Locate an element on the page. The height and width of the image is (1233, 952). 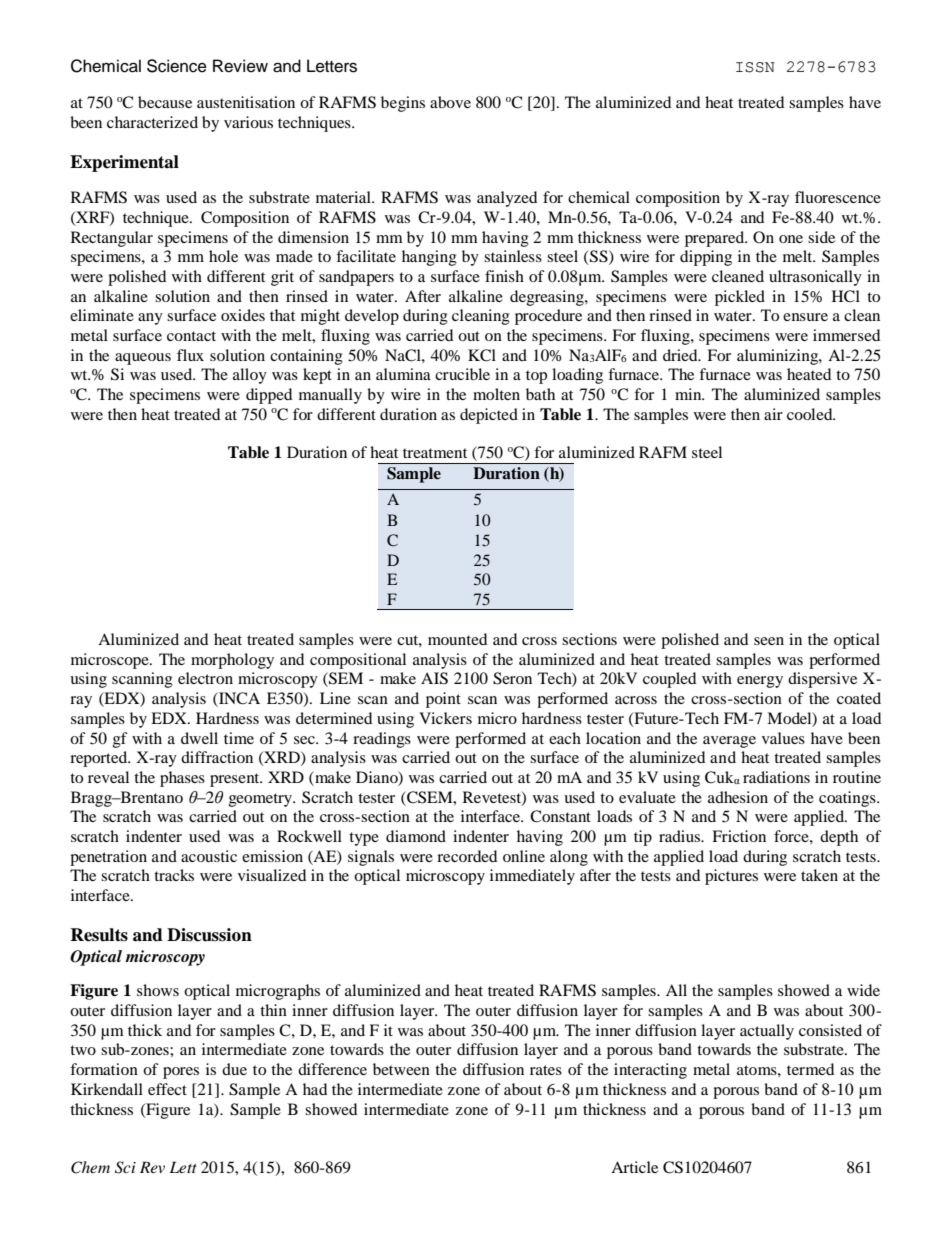
recorded is located at coordinates (467, 856).
